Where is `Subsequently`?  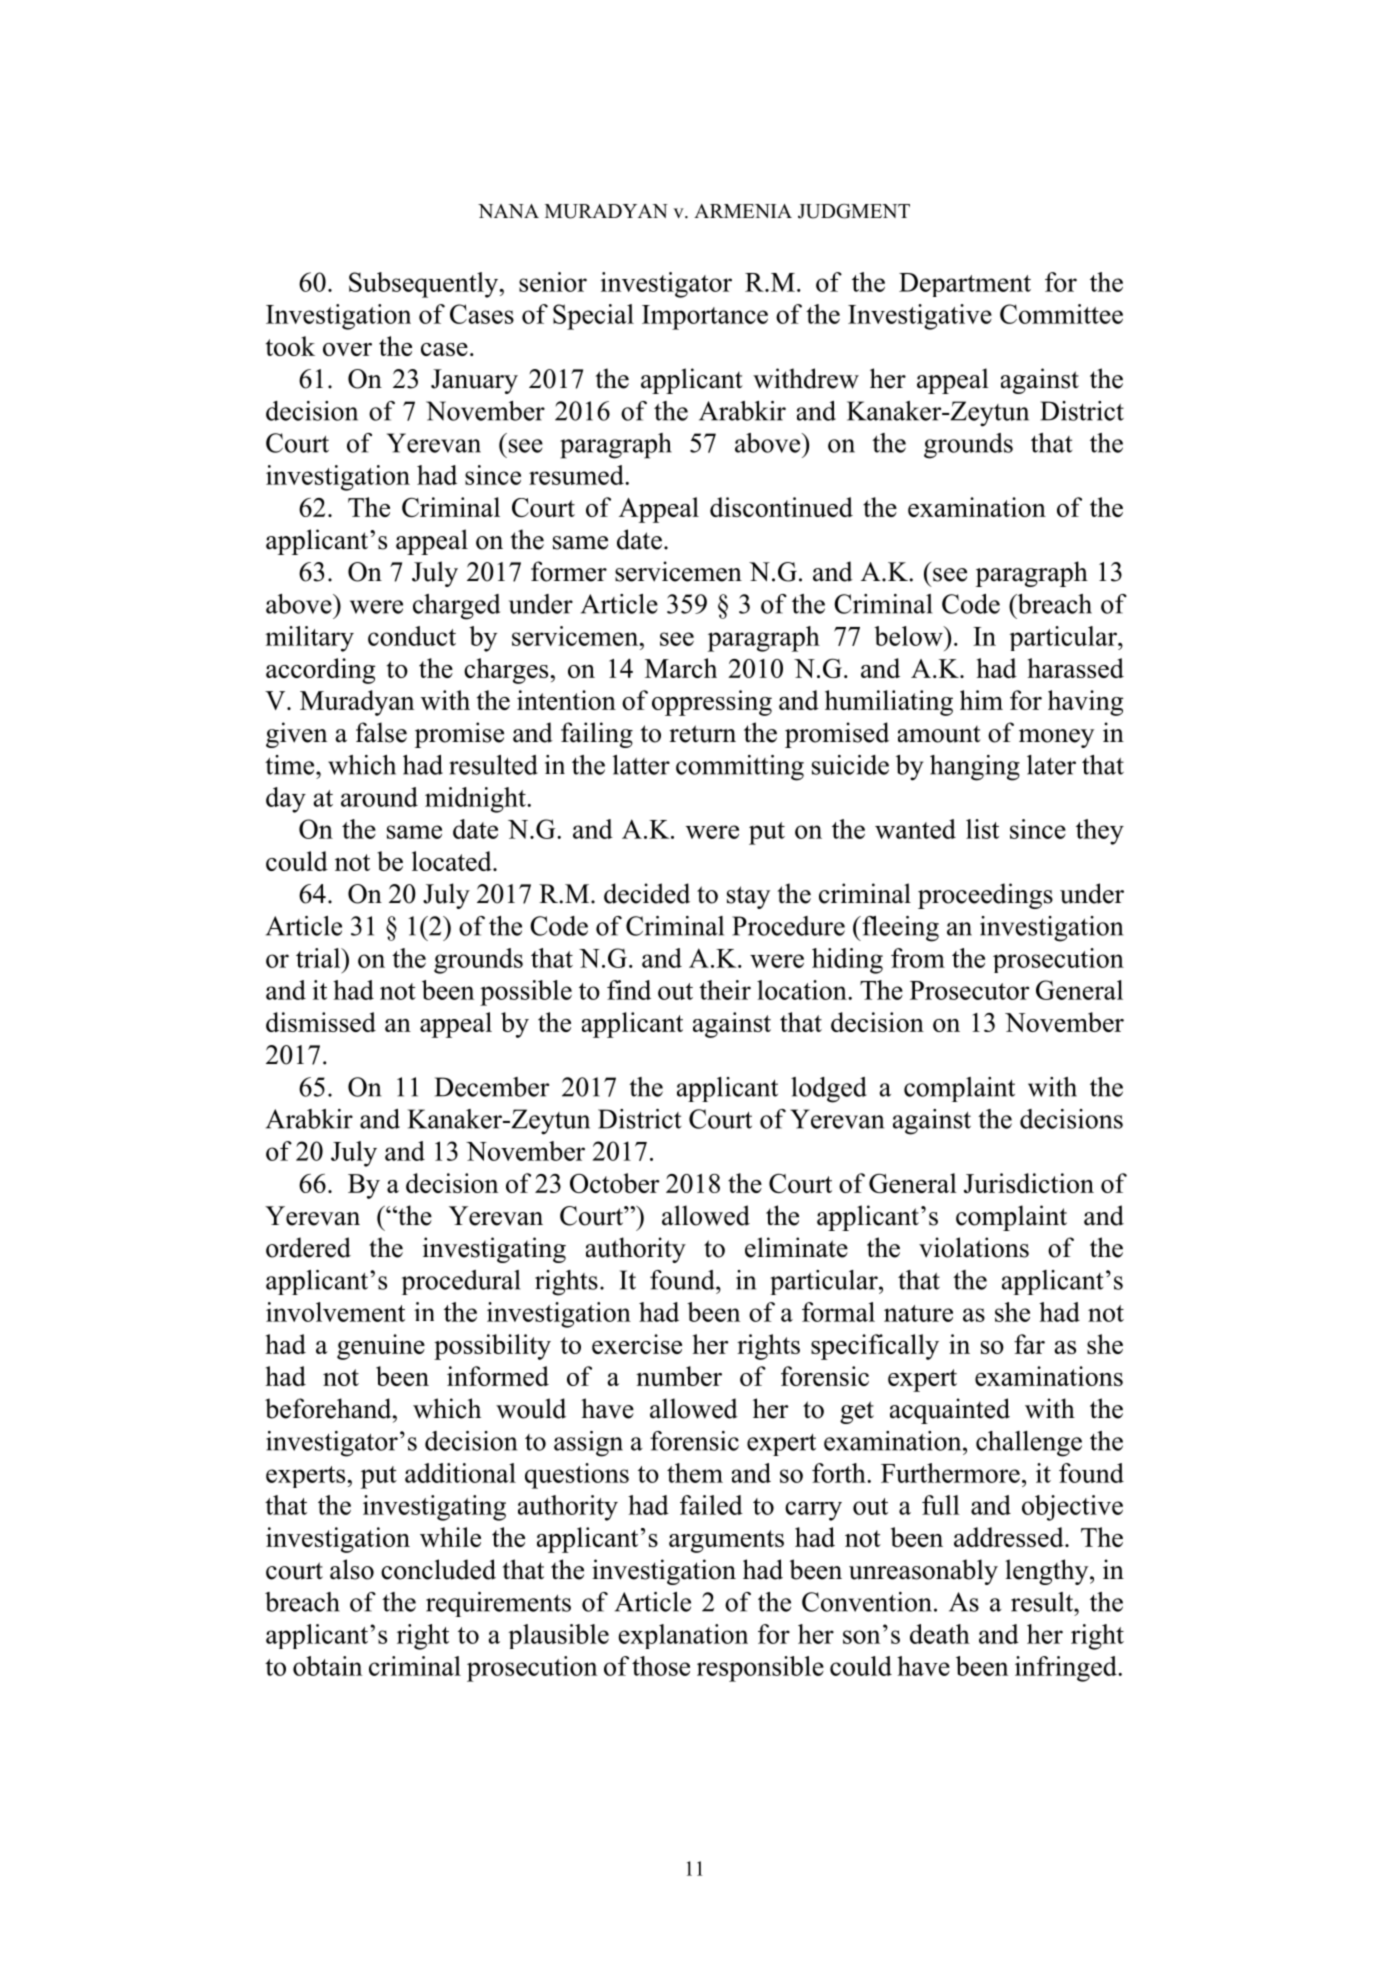
Subsequently is located at coordinates (425, 285).
